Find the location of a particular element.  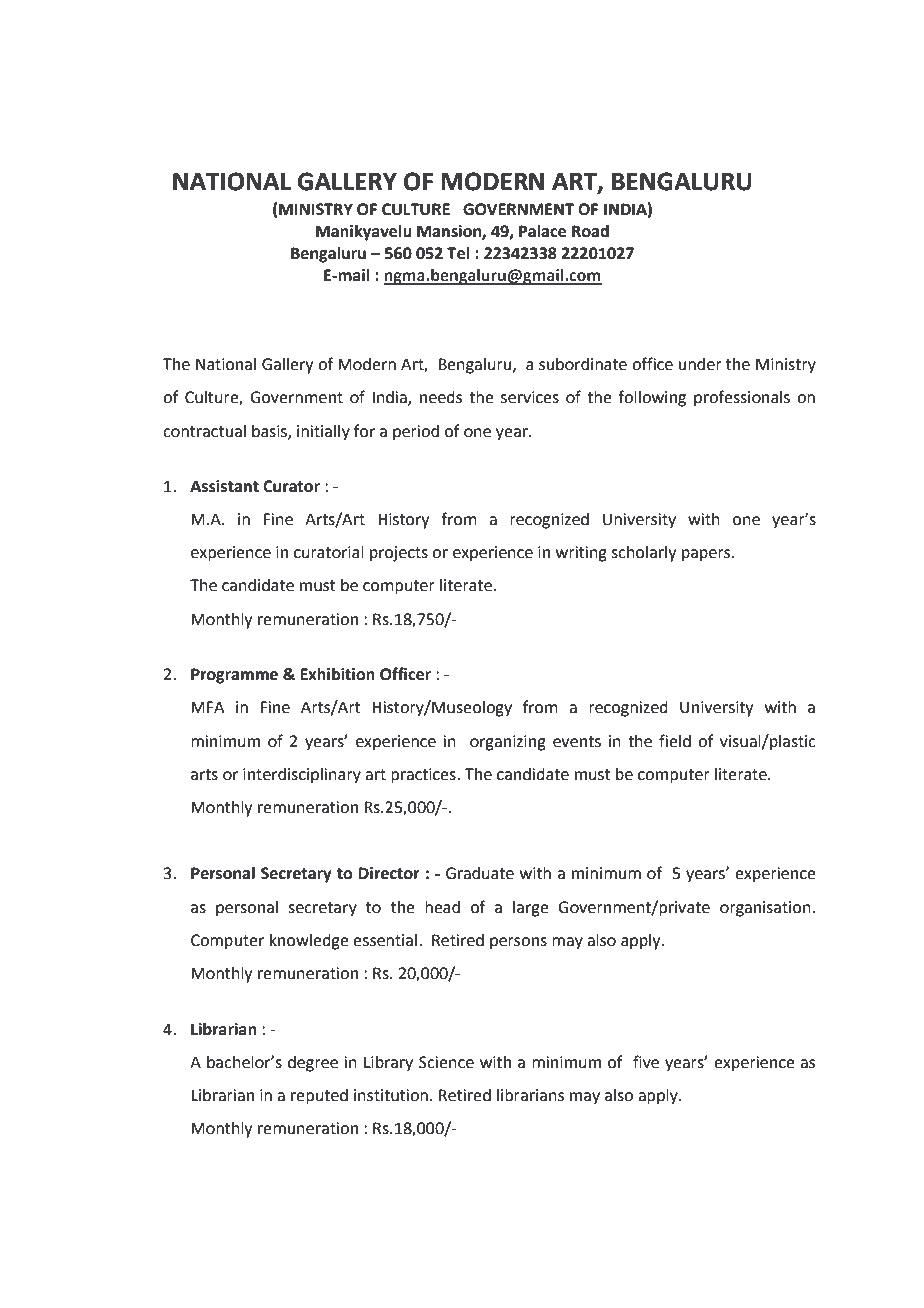

basis is located at coordinates (270, 432).
